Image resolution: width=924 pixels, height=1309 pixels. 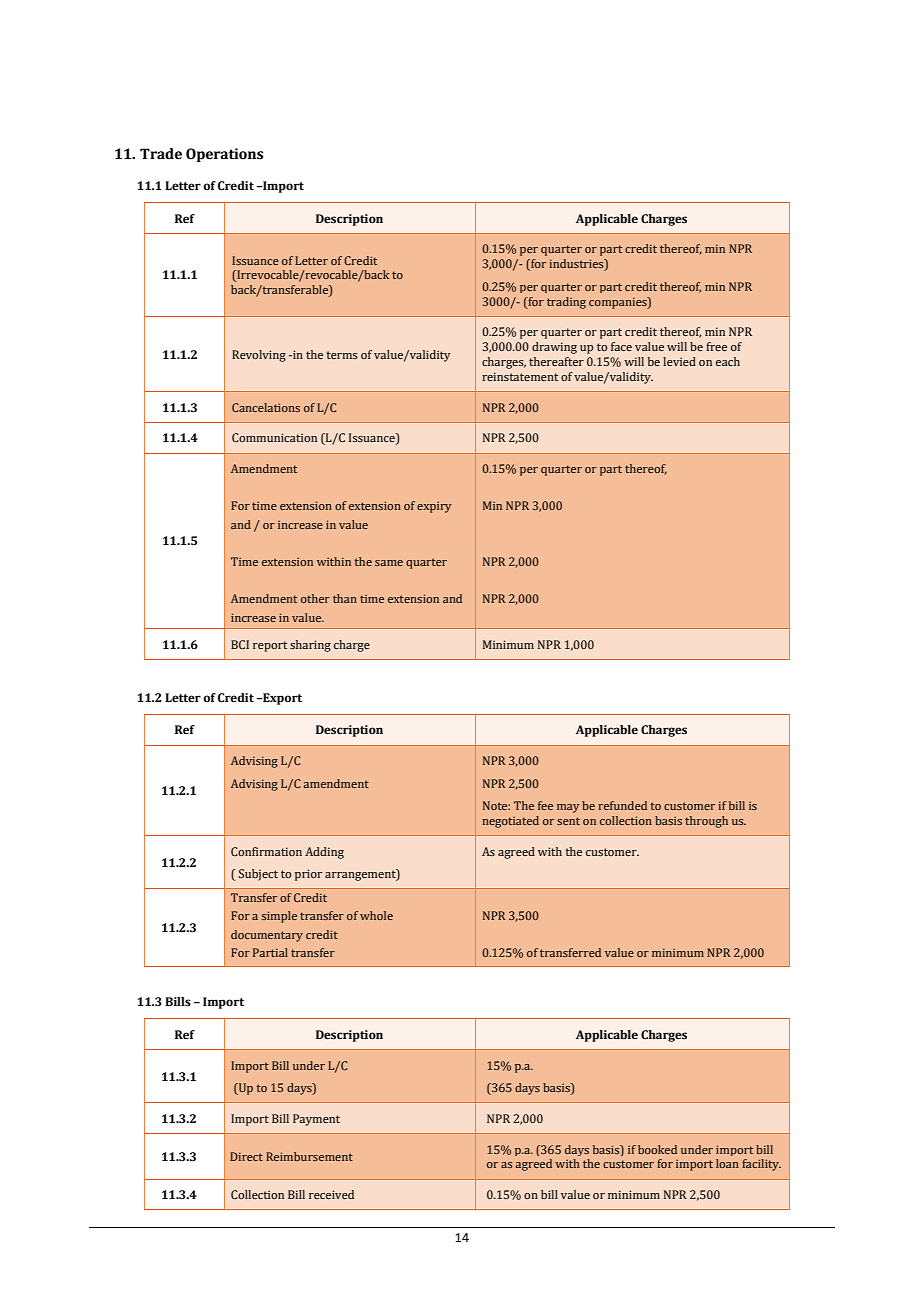 What do you see at coordinates (566, 303) in the screenshot?
I see `trading` at bounding box center [566, 303].
